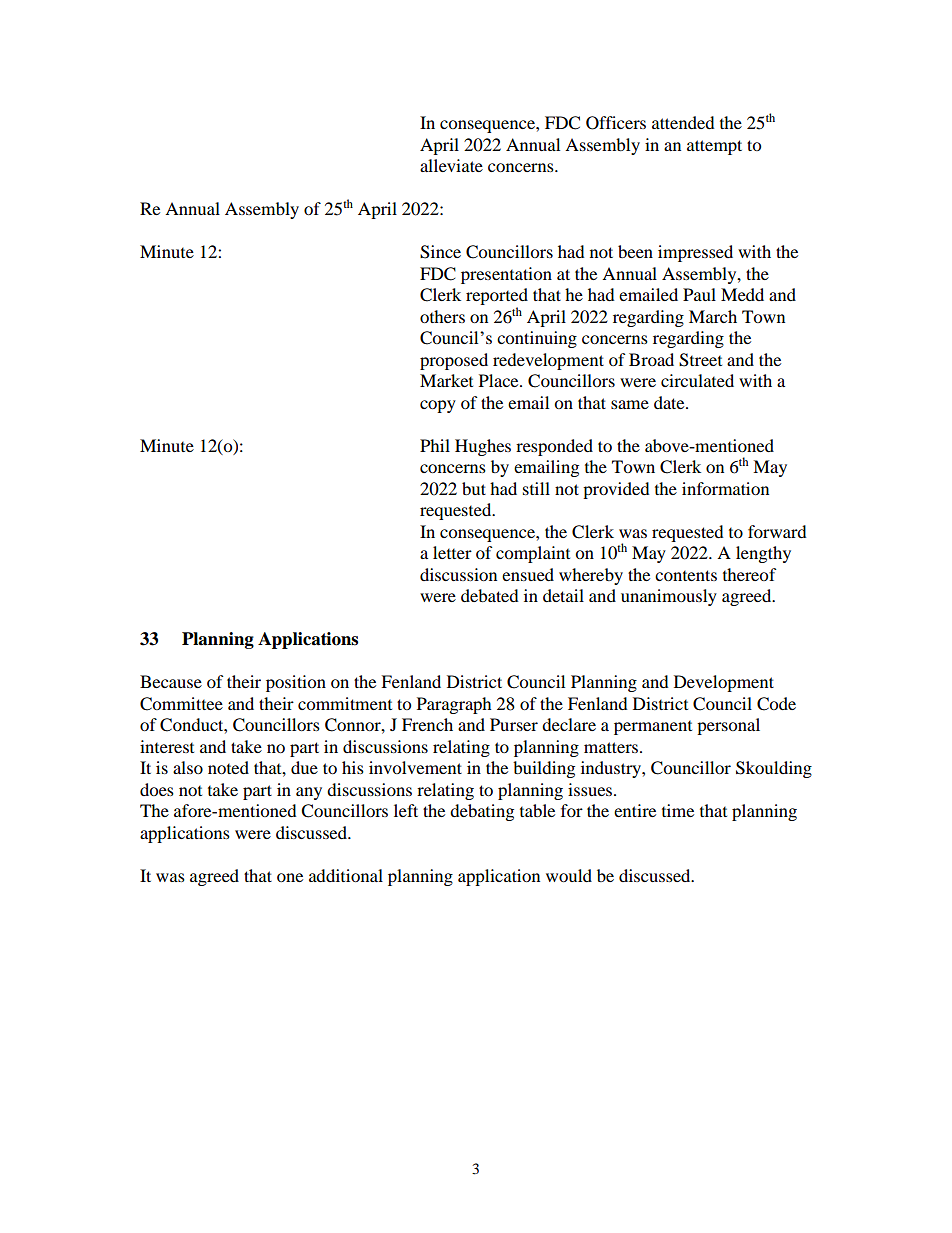  What do you see at coordinates (346, 875) in the screenshot?
I see `additional` at bounding box center [346, 875].
